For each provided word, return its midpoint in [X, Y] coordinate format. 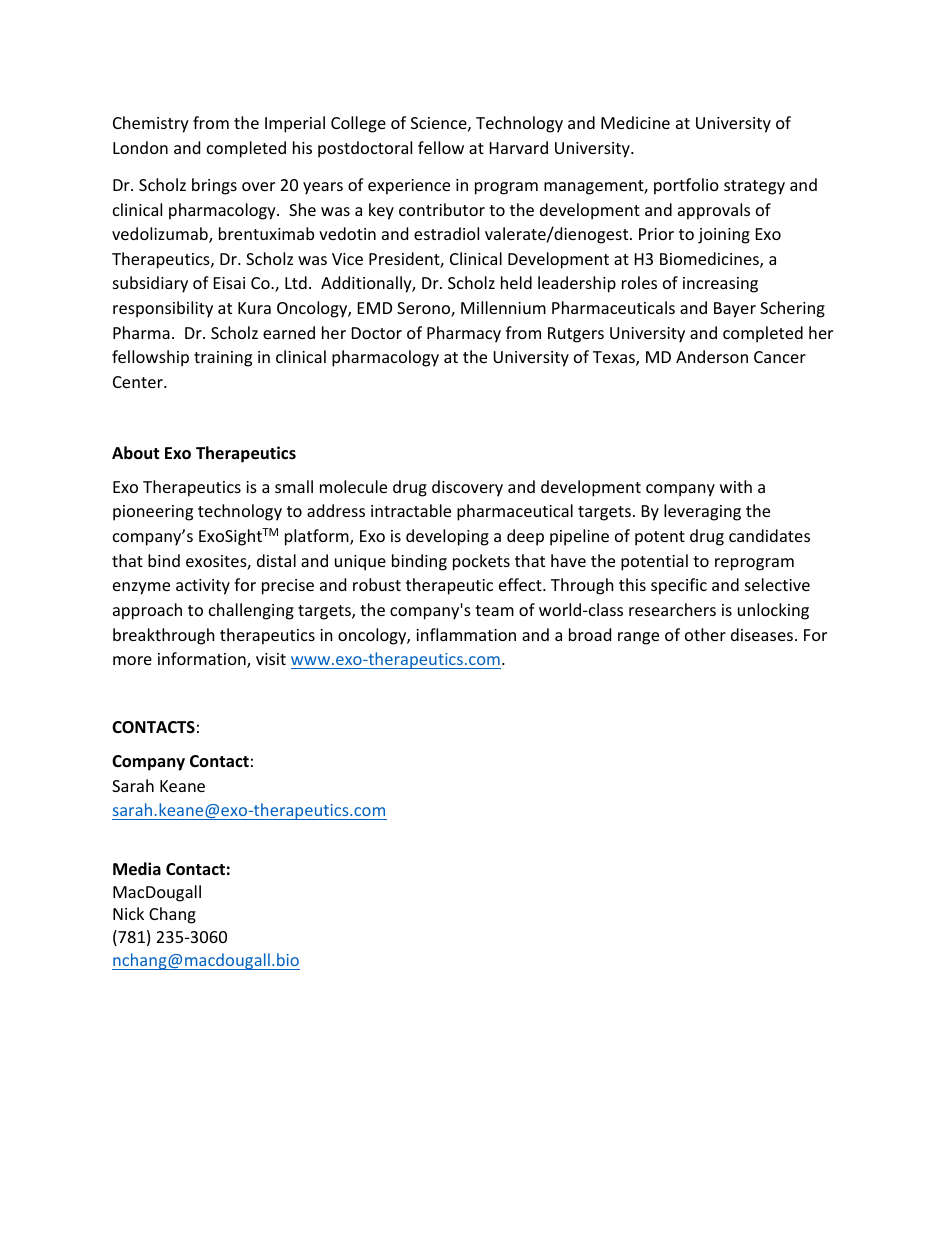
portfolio [686, 186]
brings [214, 186]
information [203, 660]
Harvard [519, 147]
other [705, 634]
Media [137, 869]
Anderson [712, 356]
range [638, 638]
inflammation [466, 634]
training [223, 359]
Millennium [503, 307]
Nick [128, 913]
